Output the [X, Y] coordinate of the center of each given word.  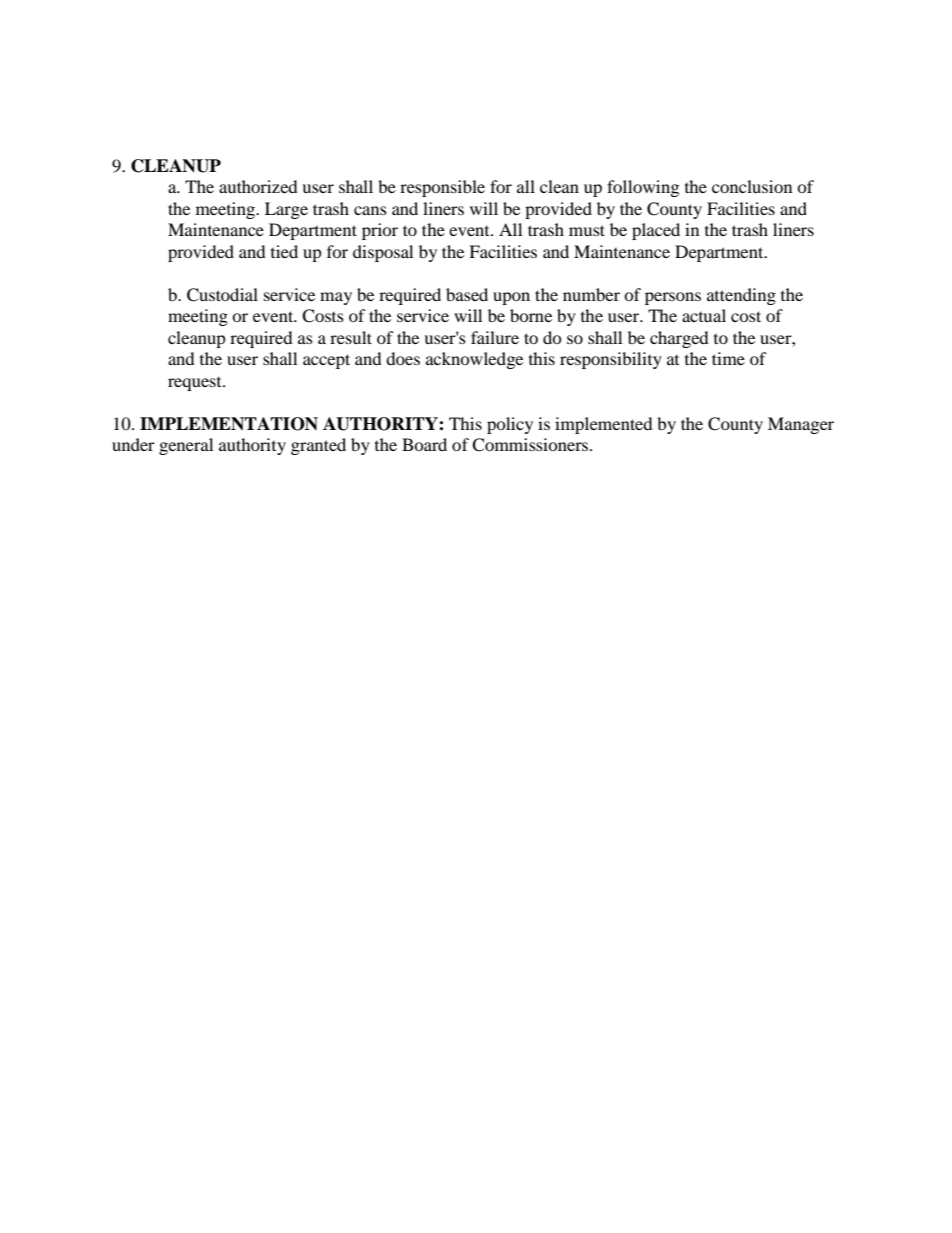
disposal [383, 253]
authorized [258, 186]
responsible [442, 188]
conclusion [752, 186]
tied [284, 251]
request [196, 384]
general [186, 446]
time [728, 358]
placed [656, 231]
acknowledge [474, 360]
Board [424, 444]
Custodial [222, 295]
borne [531, 315]
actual [704, 315]
